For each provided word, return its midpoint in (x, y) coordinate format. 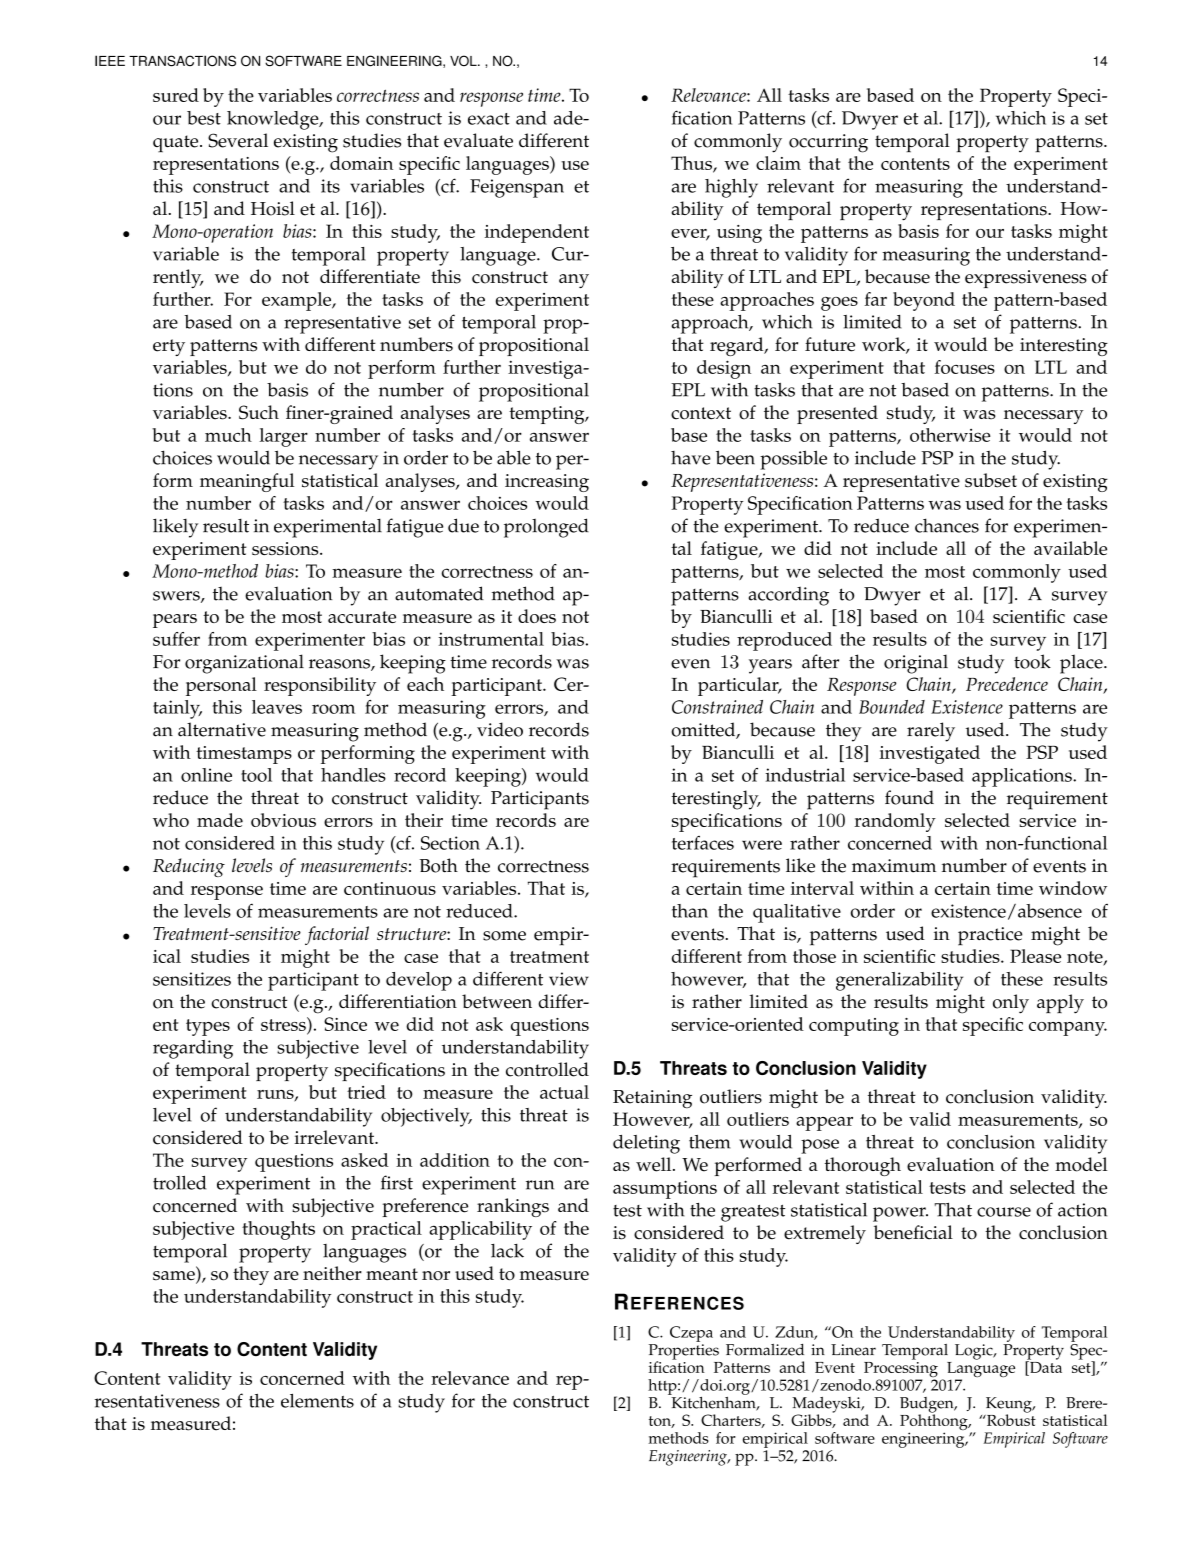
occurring (828, 143)
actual (564, 1092)
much (228, 435)
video (500, 729)
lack (507, 1251)
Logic (975, 1352)
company (1068, 1029)
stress (284, 1024)
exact (489, 119)
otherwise (950, 435)
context (701, 413)
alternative (222, 729)
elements (317, 1400)
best (204, 118)
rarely (931, 732)
